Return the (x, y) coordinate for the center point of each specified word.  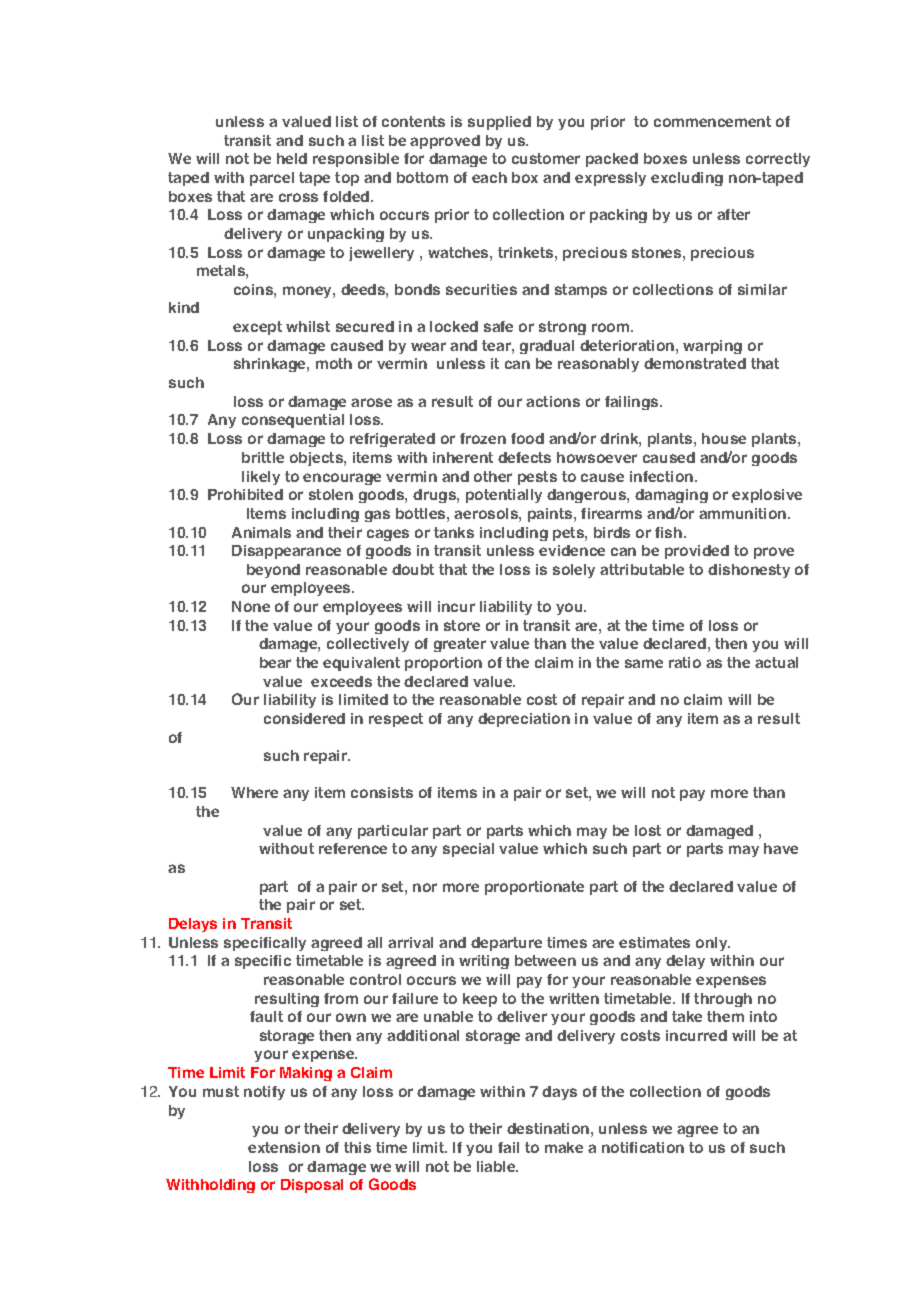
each (489, 177)
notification (643, 1147)
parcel (272, 179)
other (493, 476)
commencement (712, 121)
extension (284, 1147)
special (468, 850)
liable (497, 1166)
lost (648, 830)
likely (261, 478)
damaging (671, 496)
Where (254, 792)
